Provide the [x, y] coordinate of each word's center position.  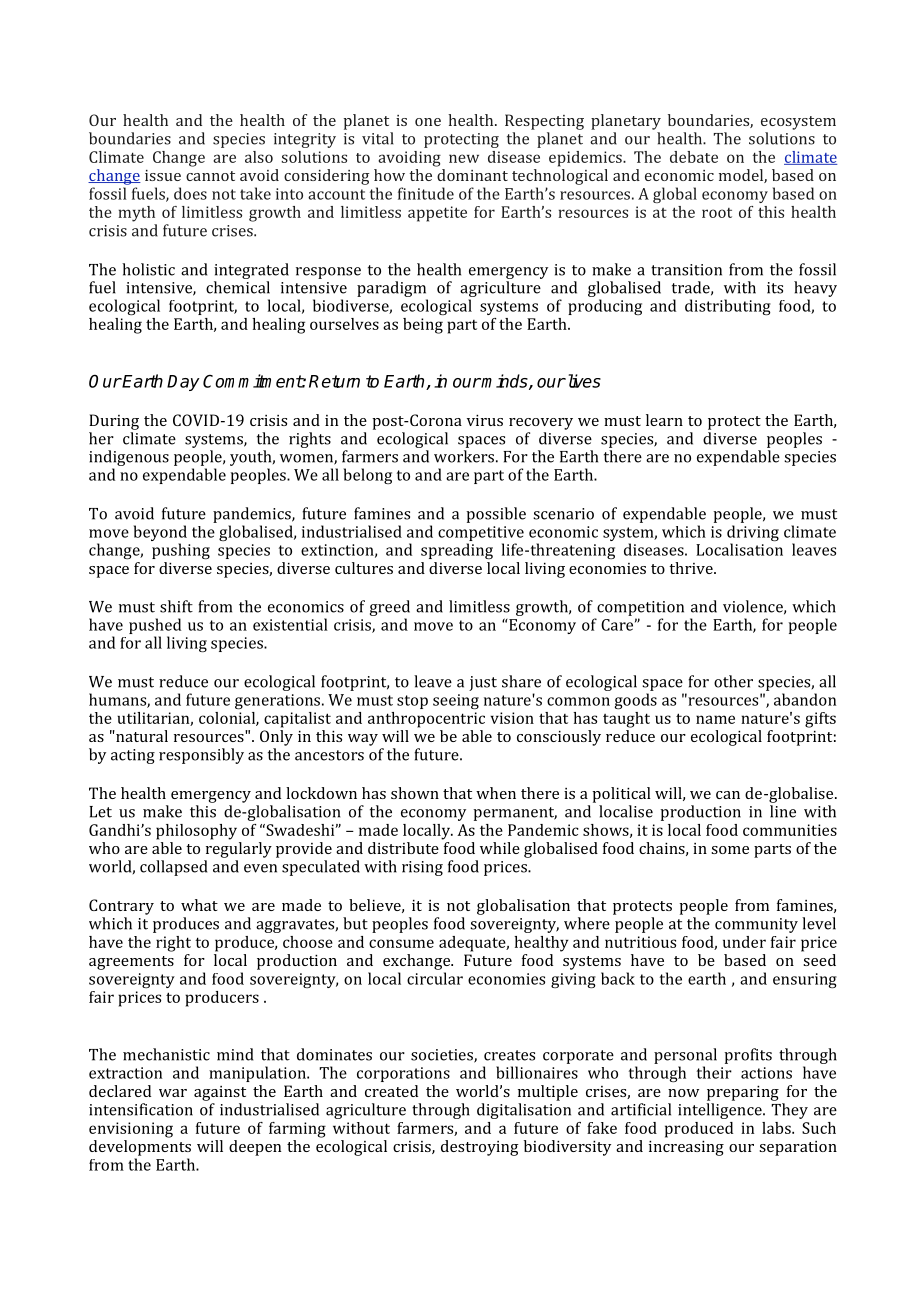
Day [183, 383]
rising [422, 868]
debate [694, 157]
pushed [155, 626]
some [730, 850]
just [483, 683]
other [733, 681]
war [173, 1093]
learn [664, 420]
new [464, 158]
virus [485, 420]
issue [163, 175]
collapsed [173, 868]
